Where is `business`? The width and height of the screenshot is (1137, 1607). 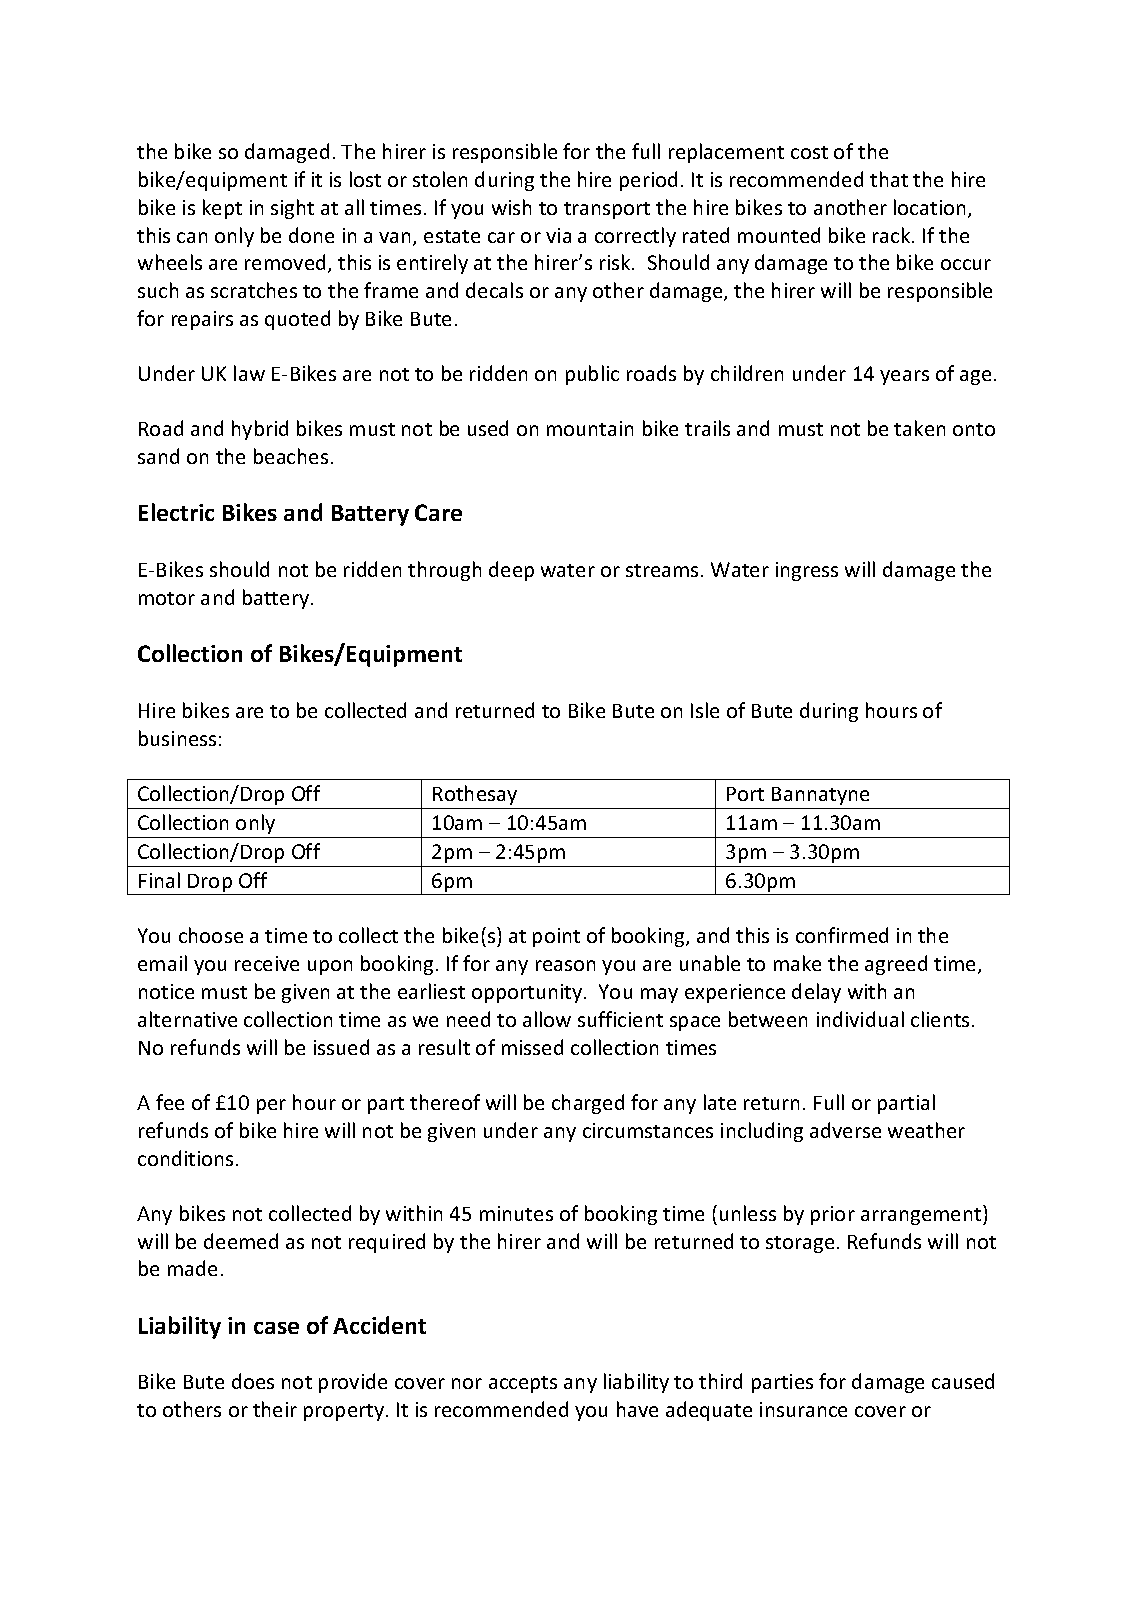
business is located at coordinates (177, 738).
